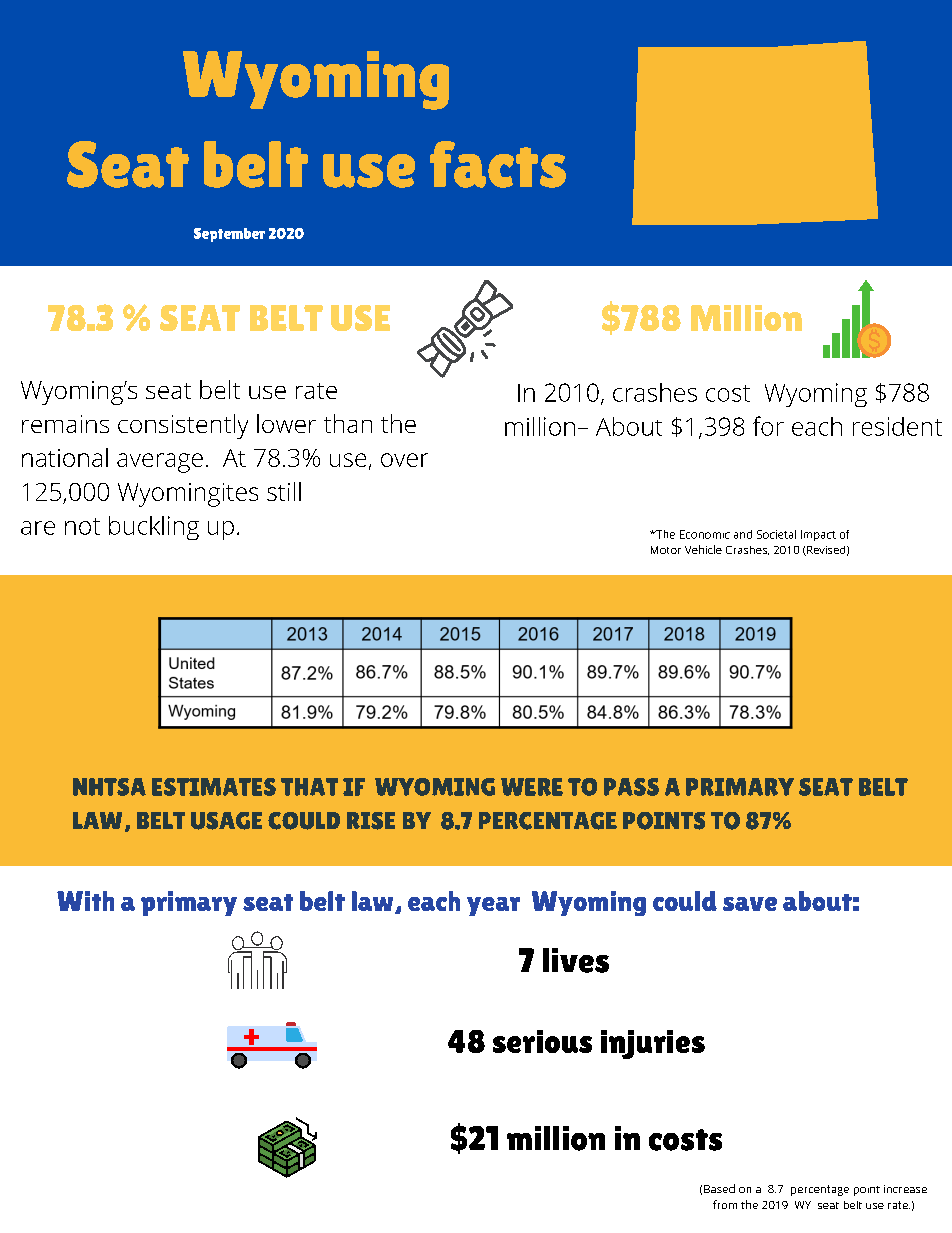 This document has height=1233, width=952. What do you see at coordinates (719, 1188) in the document?
I see `Based` at bounding box center [719, 1188].
